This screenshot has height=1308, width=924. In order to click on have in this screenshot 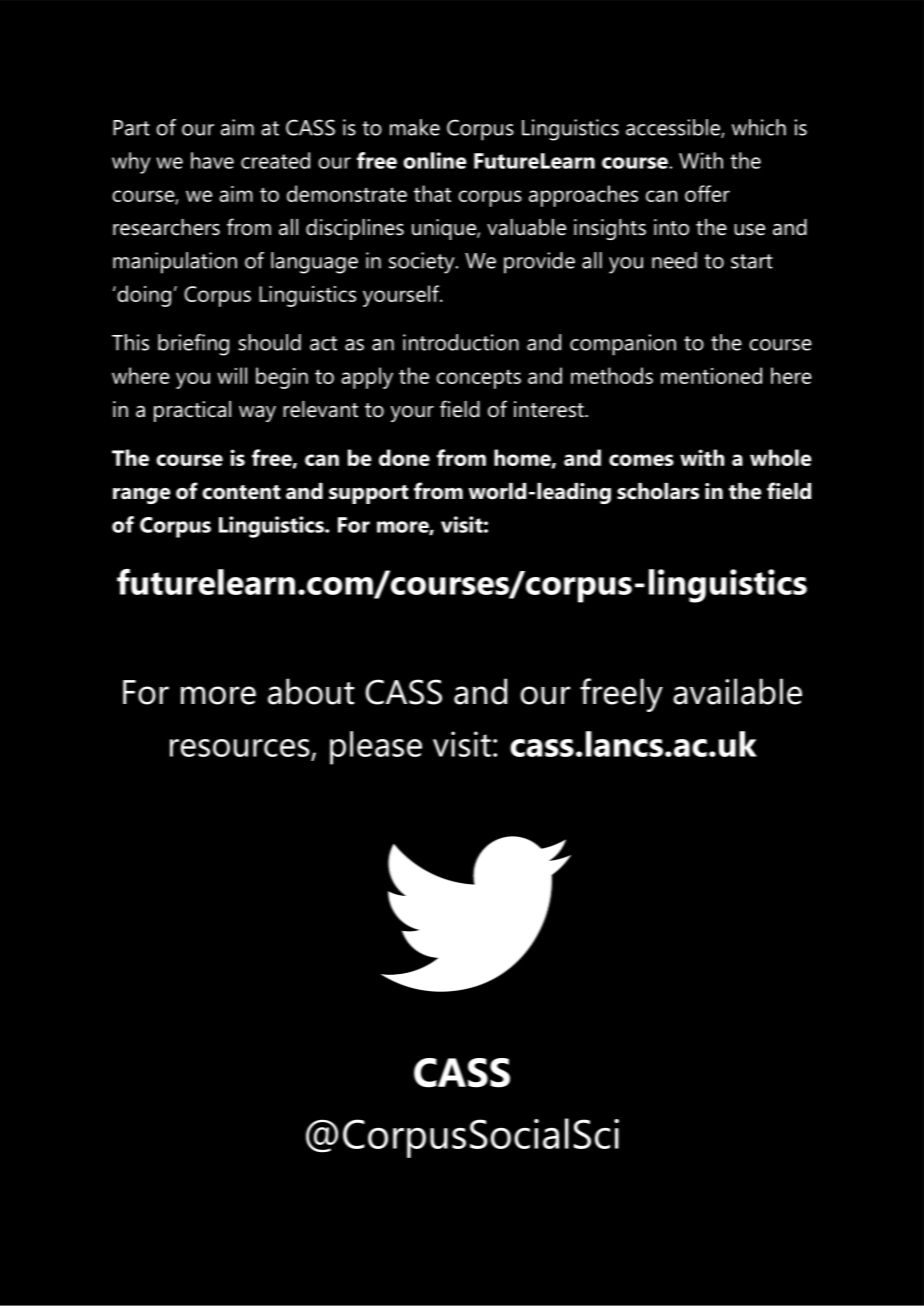, I will do `click(212, 160)`.
